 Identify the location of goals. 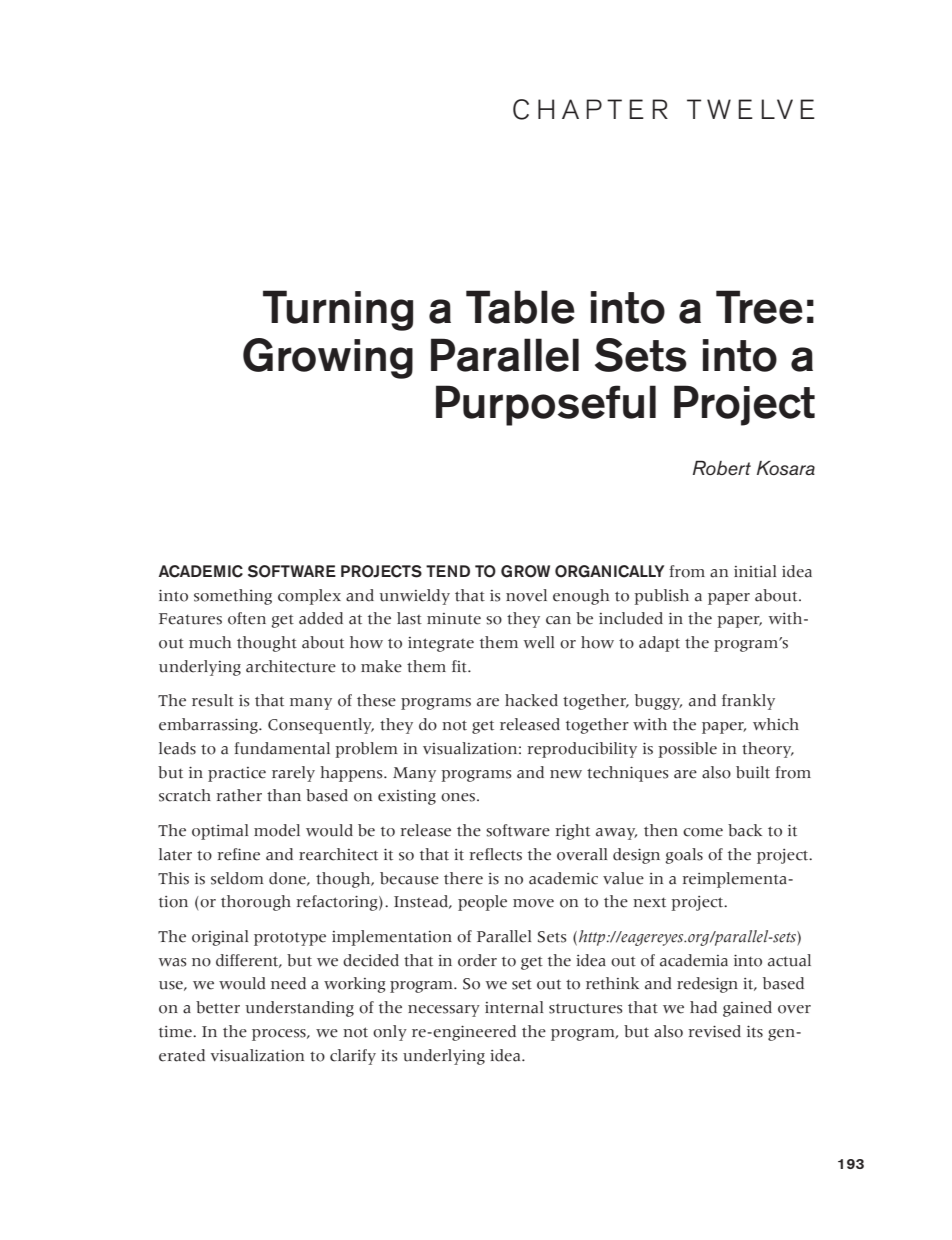
(684, 856).
